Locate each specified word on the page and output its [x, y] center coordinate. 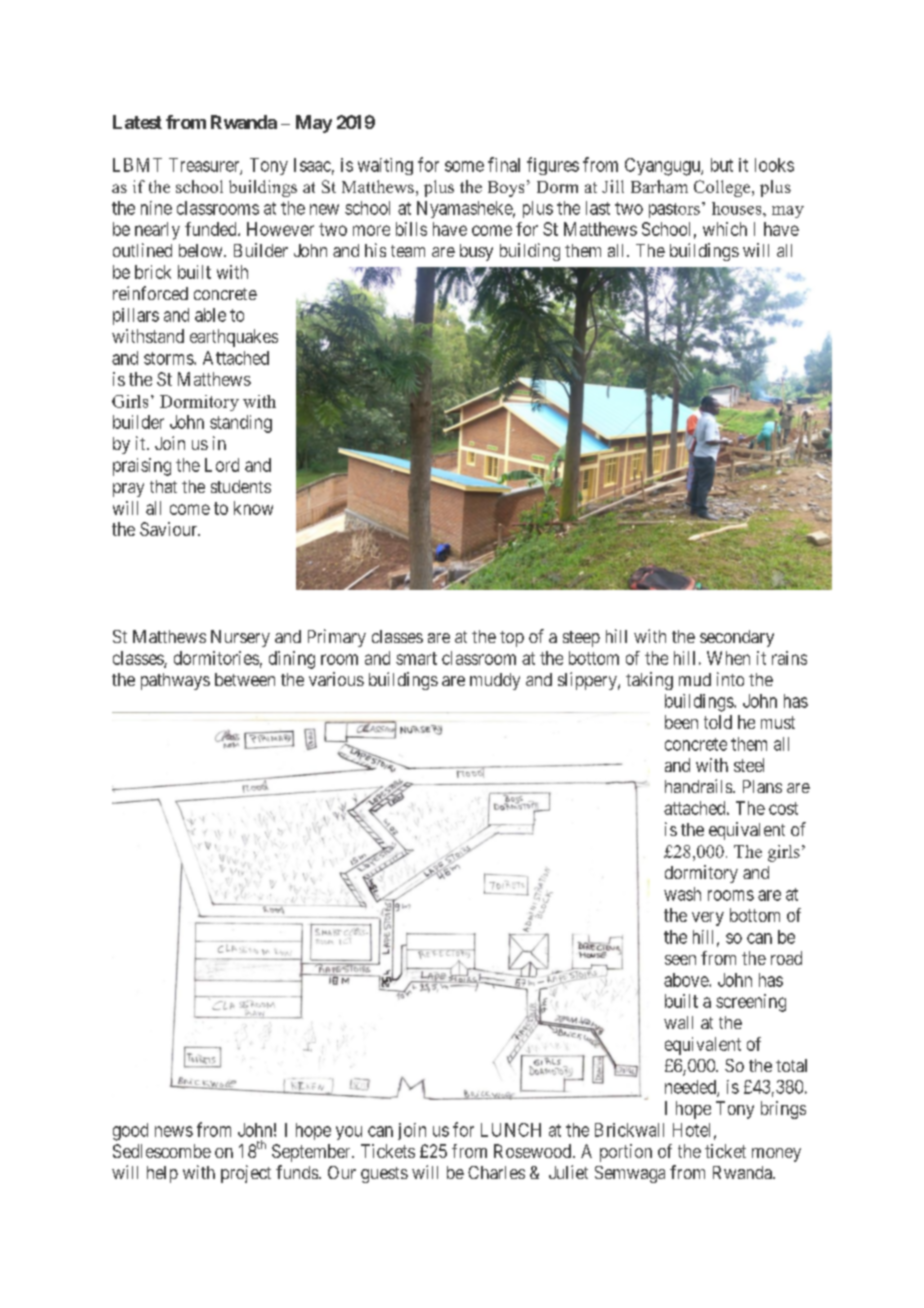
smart [416, 658]
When [728, 658]
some [464, 166]
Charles [496, 1172]
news [174, 1131]
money [776, 1155]
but [722, 165]
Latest [137, 122]
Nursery [240, 638]
